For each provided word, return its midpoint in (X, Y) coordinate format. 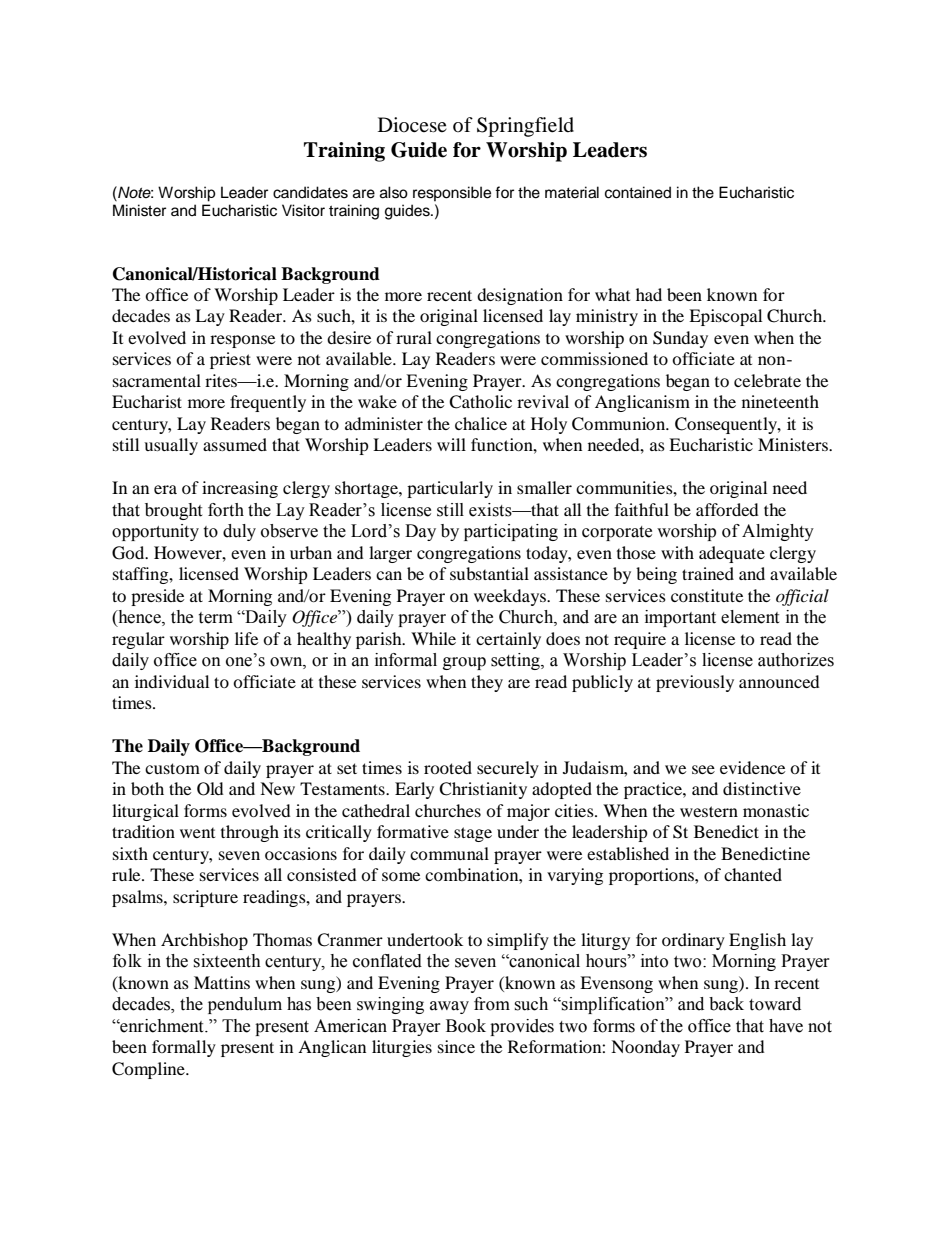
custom (172, 768)
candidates (310, 192)
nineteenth (780, 401)
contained (638, 192)
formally (184, 1048)
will (451, 444)
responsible (452, 194)
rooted (448, 767)
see (703, 769)
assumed (235, 444)
